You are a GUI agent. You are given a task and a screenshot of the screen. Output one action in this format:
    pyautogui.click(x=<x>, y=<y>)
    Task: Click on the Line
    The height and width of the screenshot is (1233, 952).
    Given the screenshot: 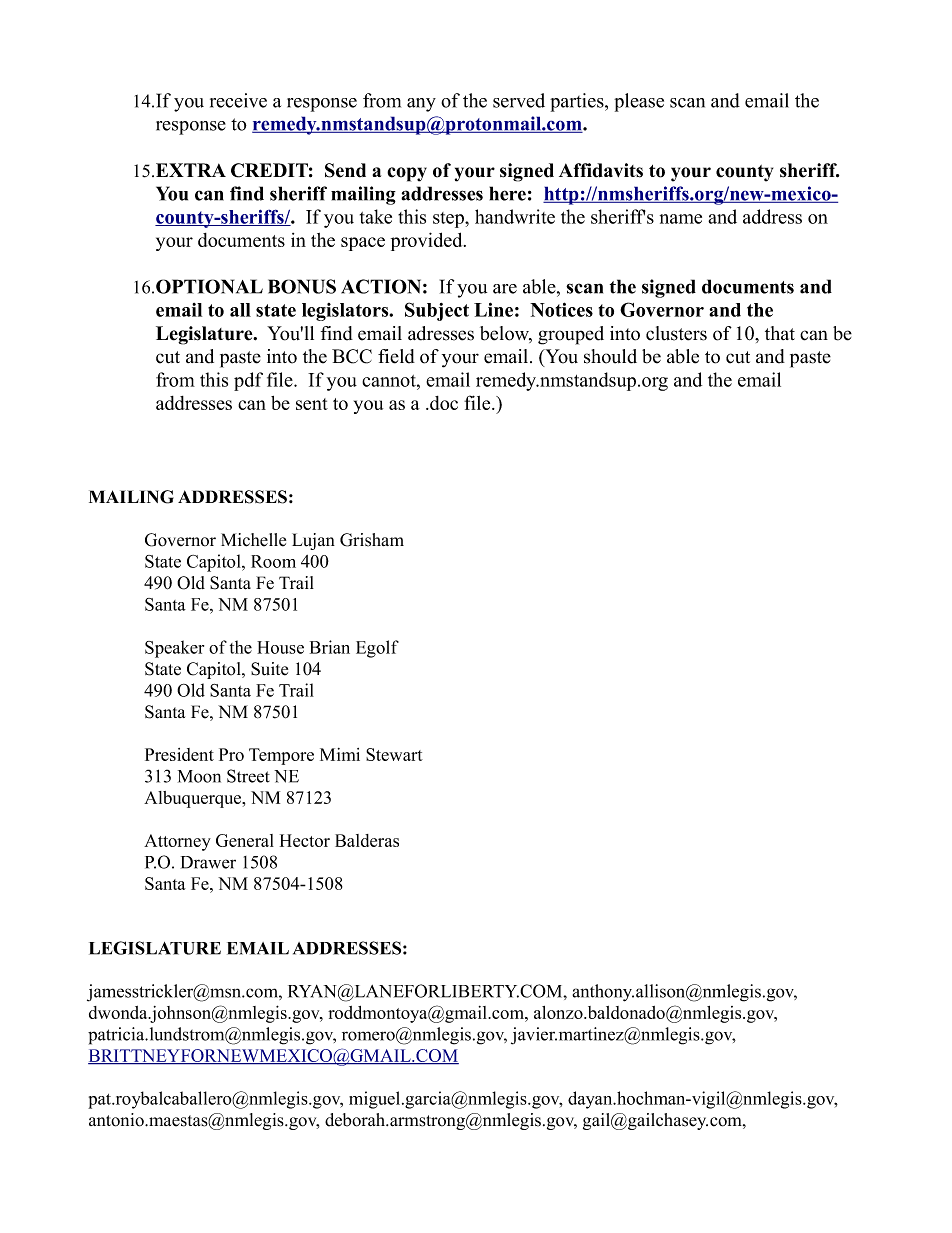 What is the action you would take?
    pyautogui.click(x=493, y=309)
